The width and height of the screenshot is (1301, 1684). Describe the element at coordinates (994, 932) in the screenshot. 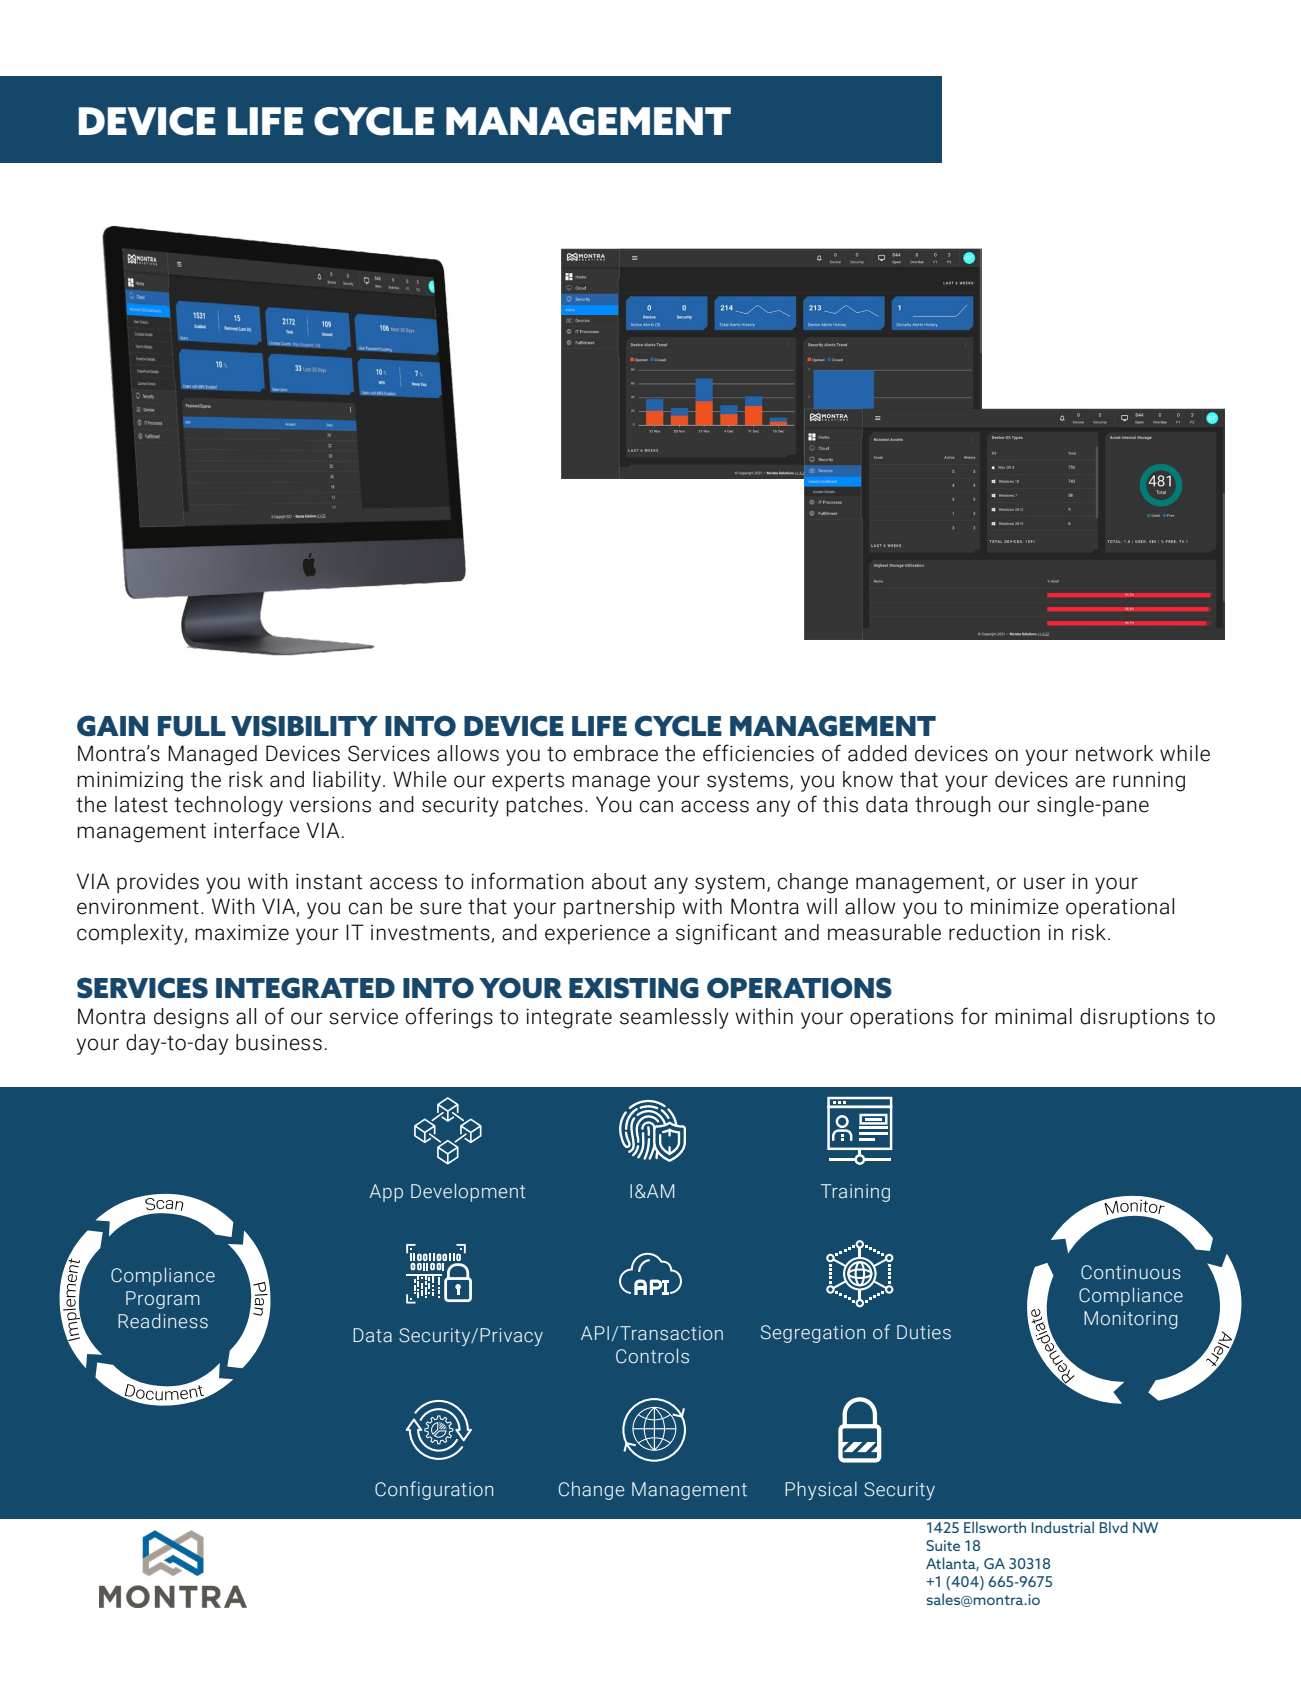

I see `reduction` at that location.
